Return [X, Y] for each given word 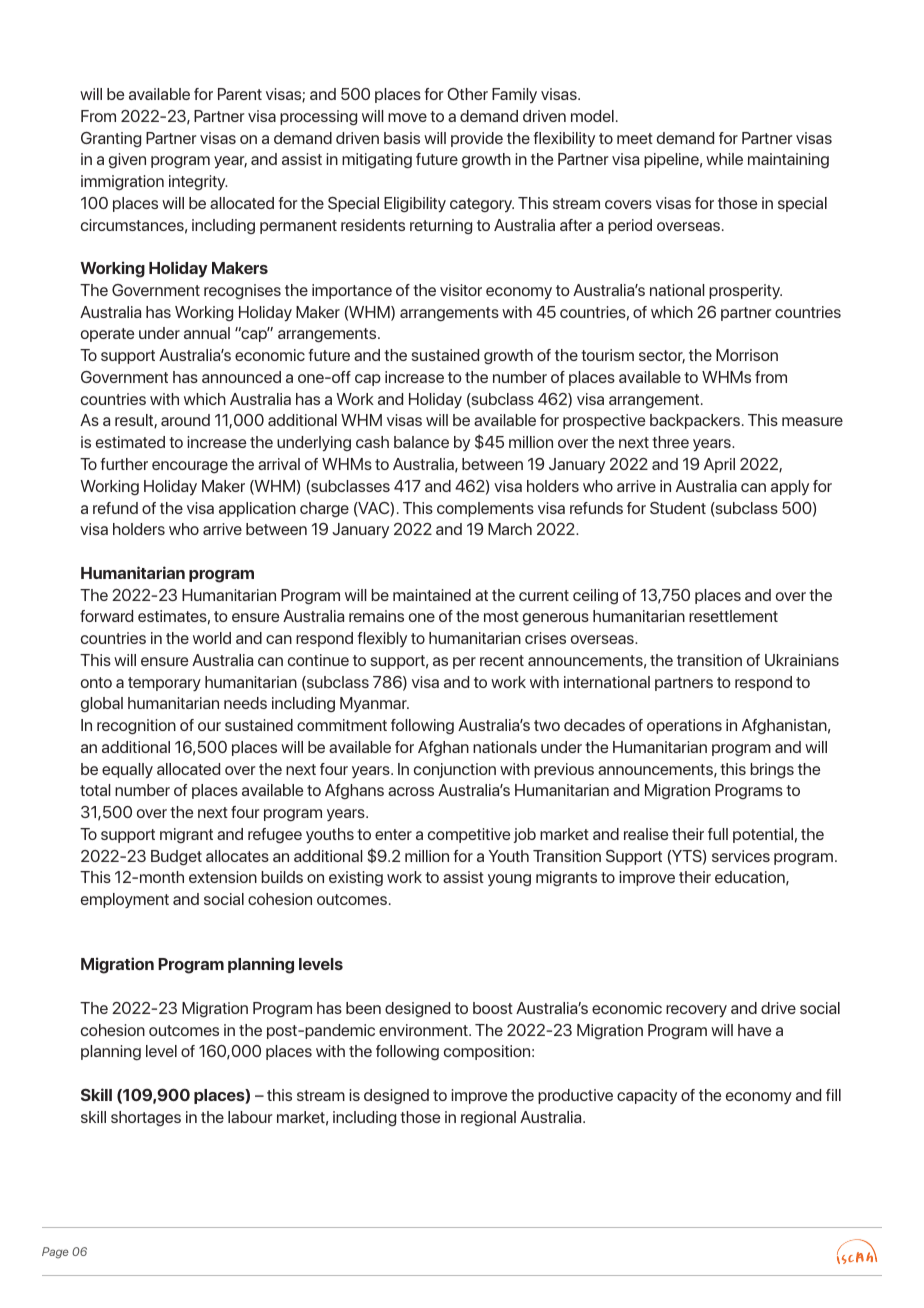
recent [502, 660]
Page [55, 1253]
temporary [164, 684]
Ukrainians [802, 660]
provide [477, 139]
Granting [111, 140]
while [724, 159]
